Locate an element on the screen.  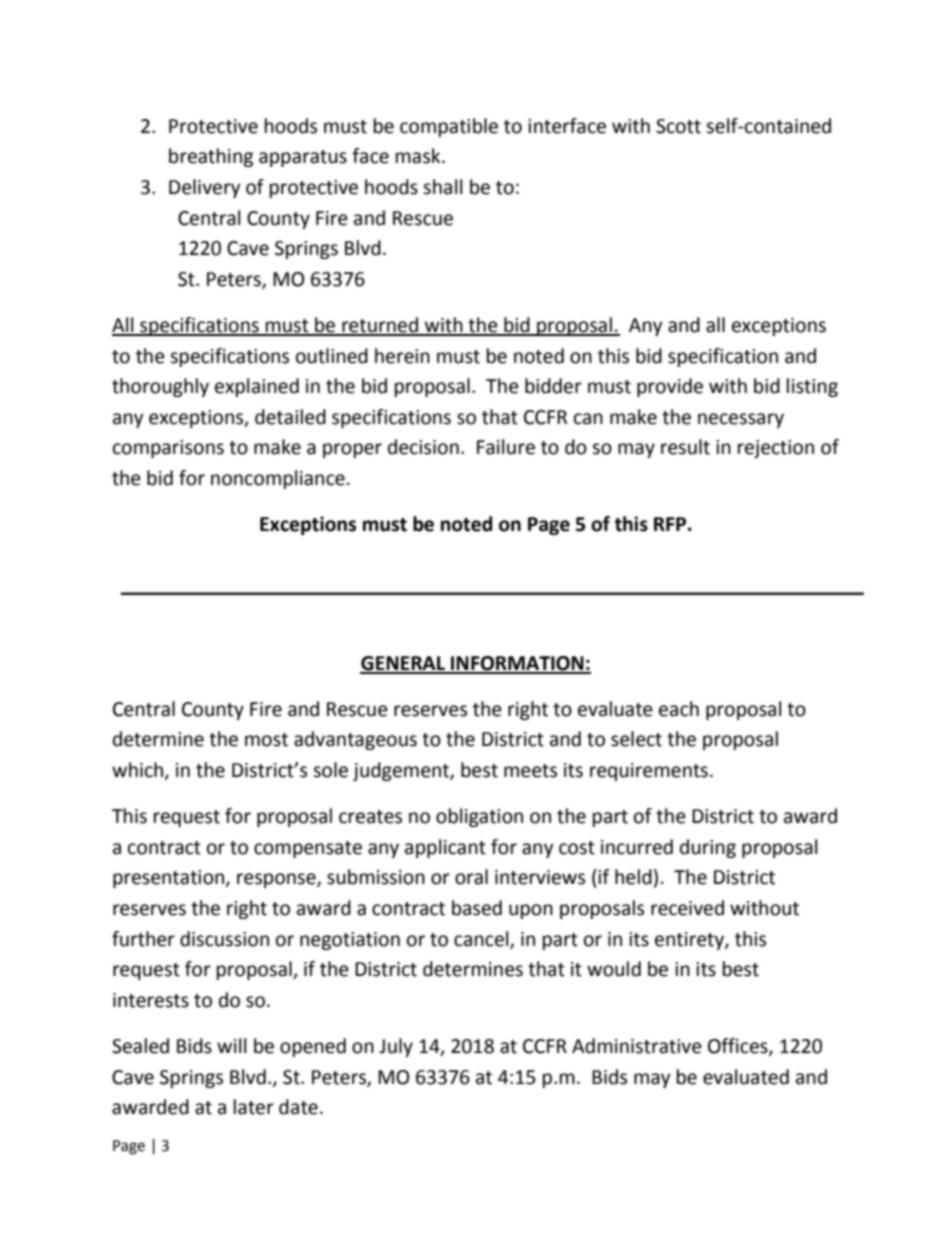
applicant is located at coordinates (445, 848).
